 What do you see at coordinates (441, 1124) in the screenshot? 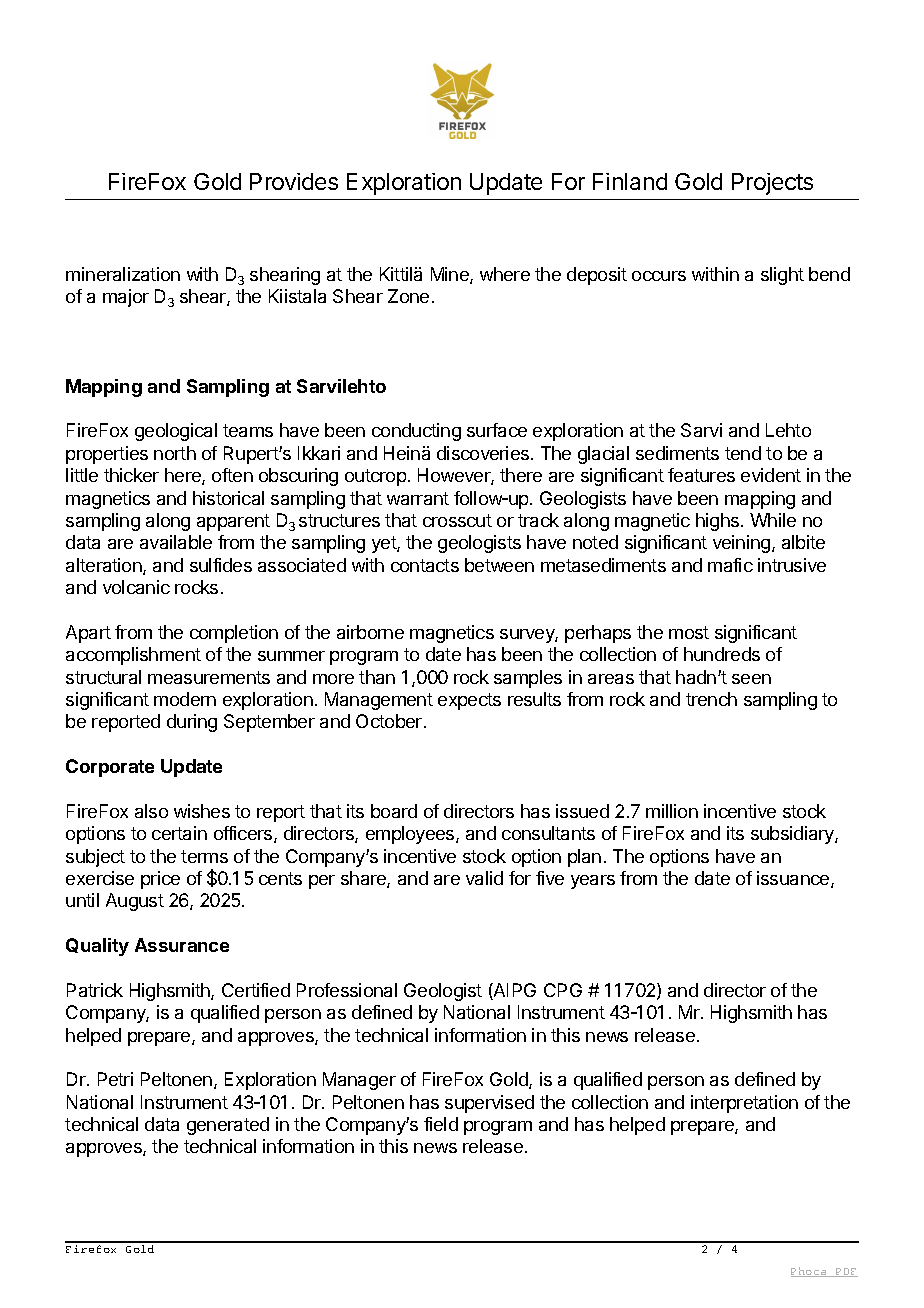
I see `field` at bounding box center [441, 1124].
